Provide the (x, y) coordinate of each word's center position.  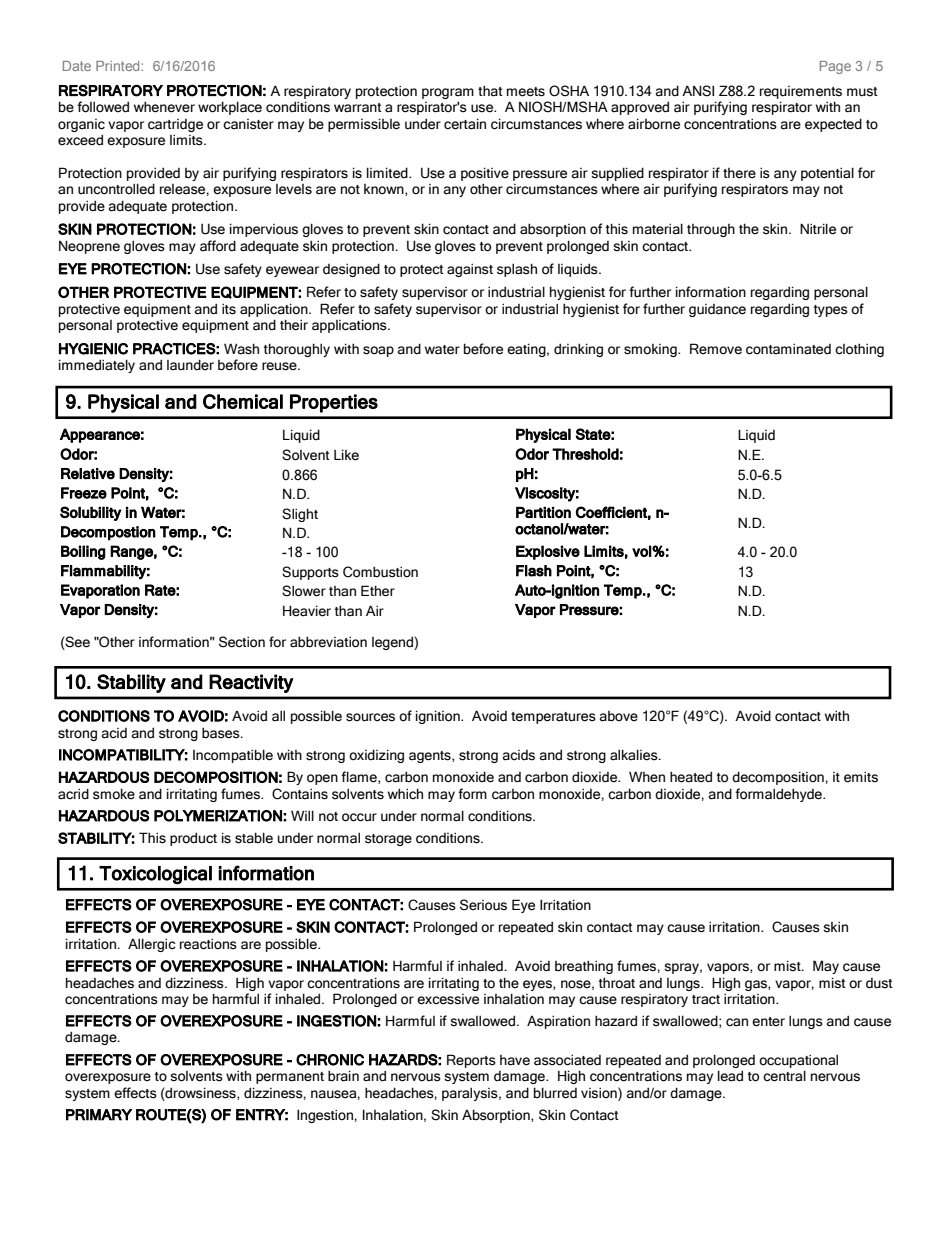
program (448, 93)
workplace (230, 108)
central (784, 1076)
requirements (801, 92)
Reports (471, 1061)
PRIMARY (99, 1115)
